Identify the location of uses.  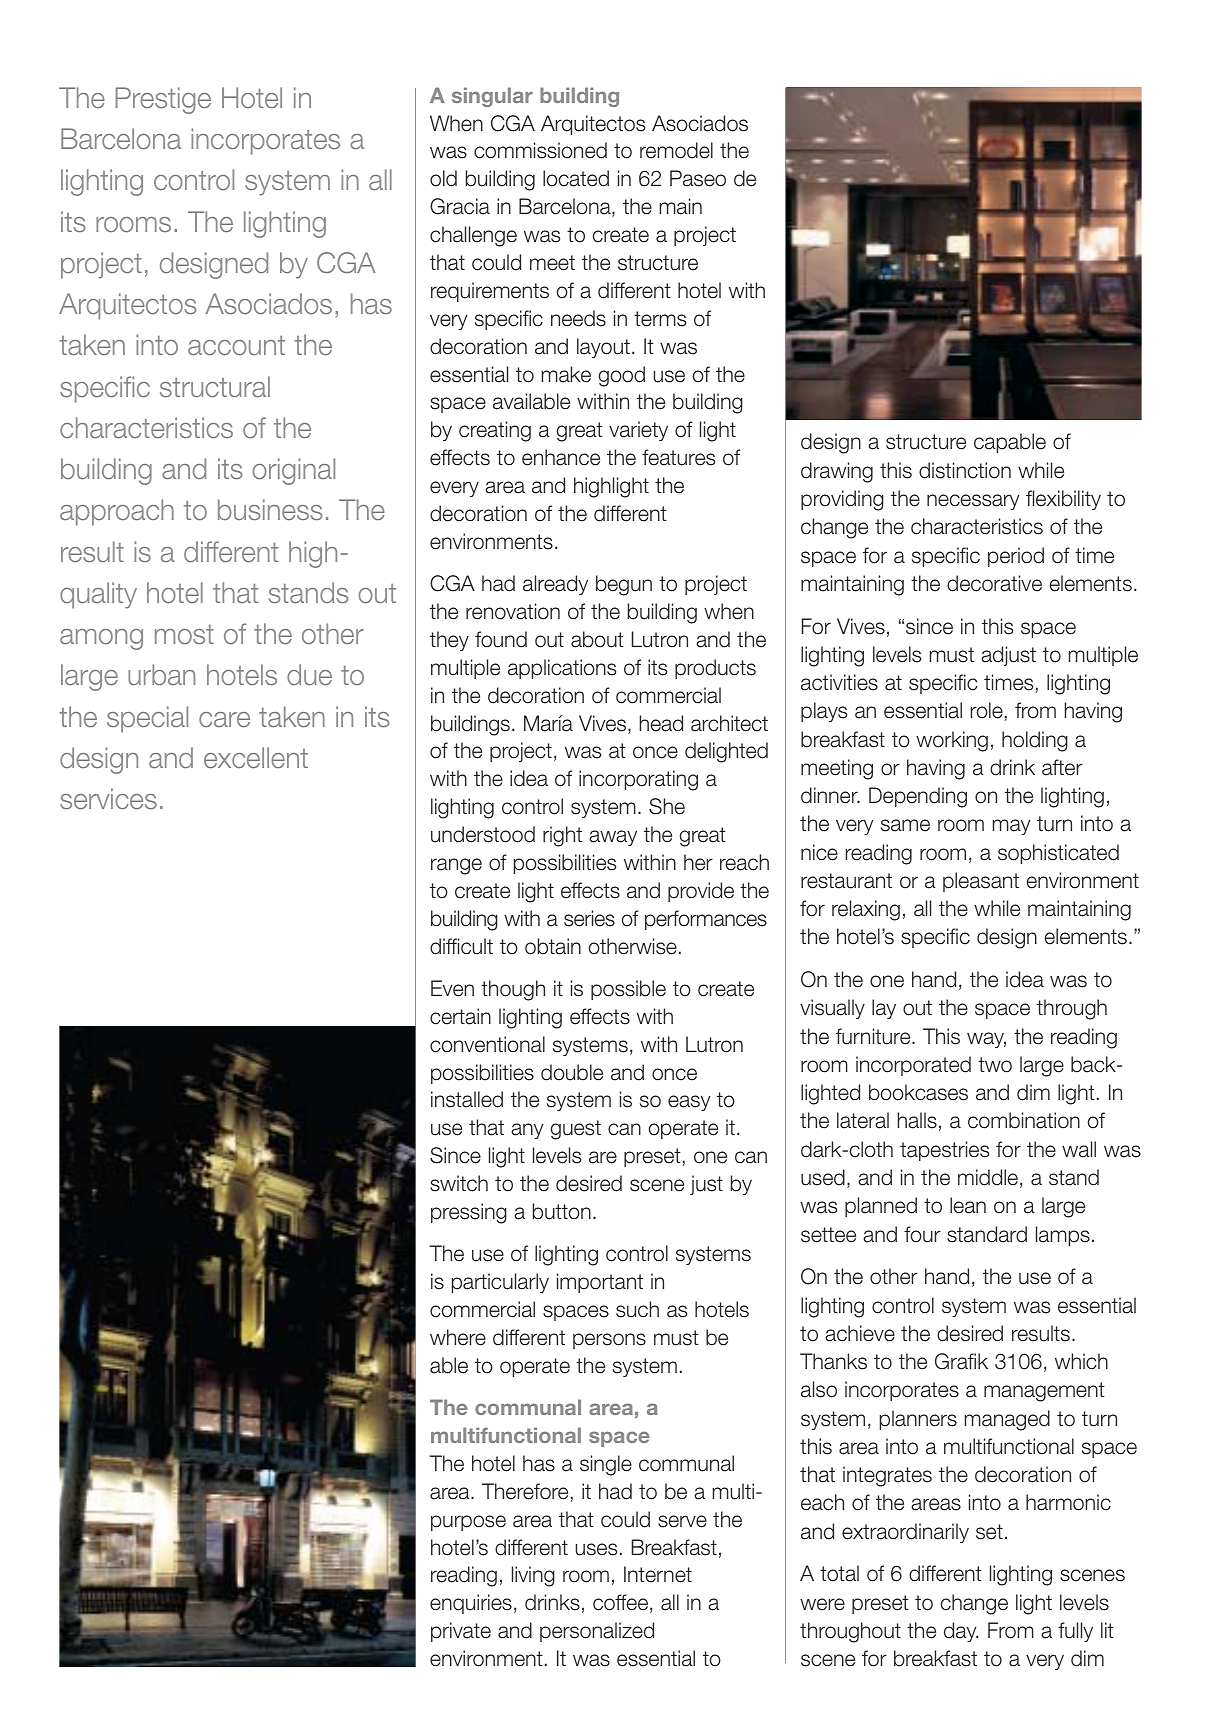
(596, 1549).
